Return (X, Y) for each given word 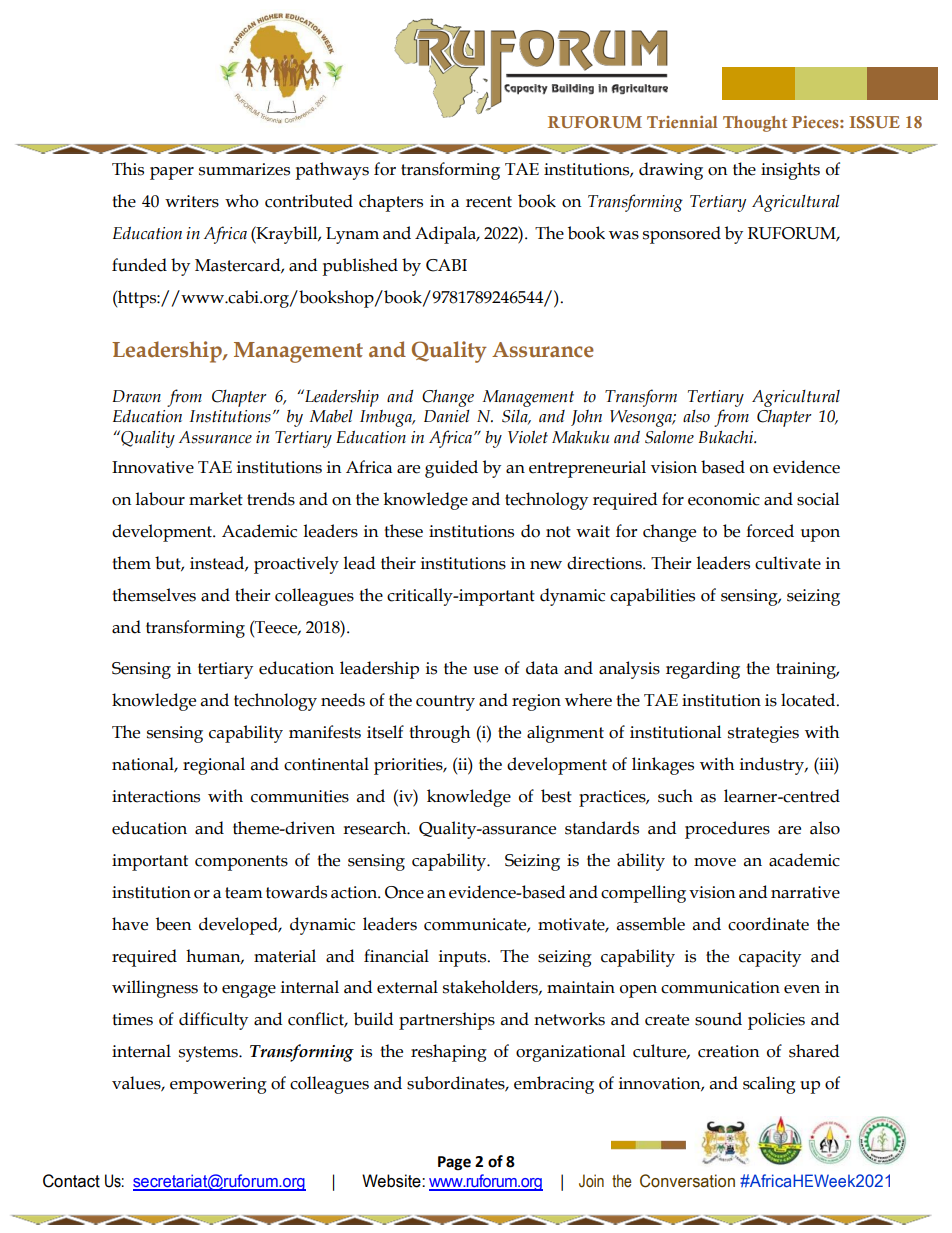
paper (172, 173)
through (439, 734)
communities (300, 796)
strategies (763, 734)
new (546, 565)
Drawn (136, 396)
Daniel (447, 416)
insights (790, 171)
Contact (71, 1181)
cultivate (788, 563)
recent (489, 202)
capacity (770, 958)
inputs (464, 958)
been (174, 924)
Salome (669, 437)
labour (160, 499)
